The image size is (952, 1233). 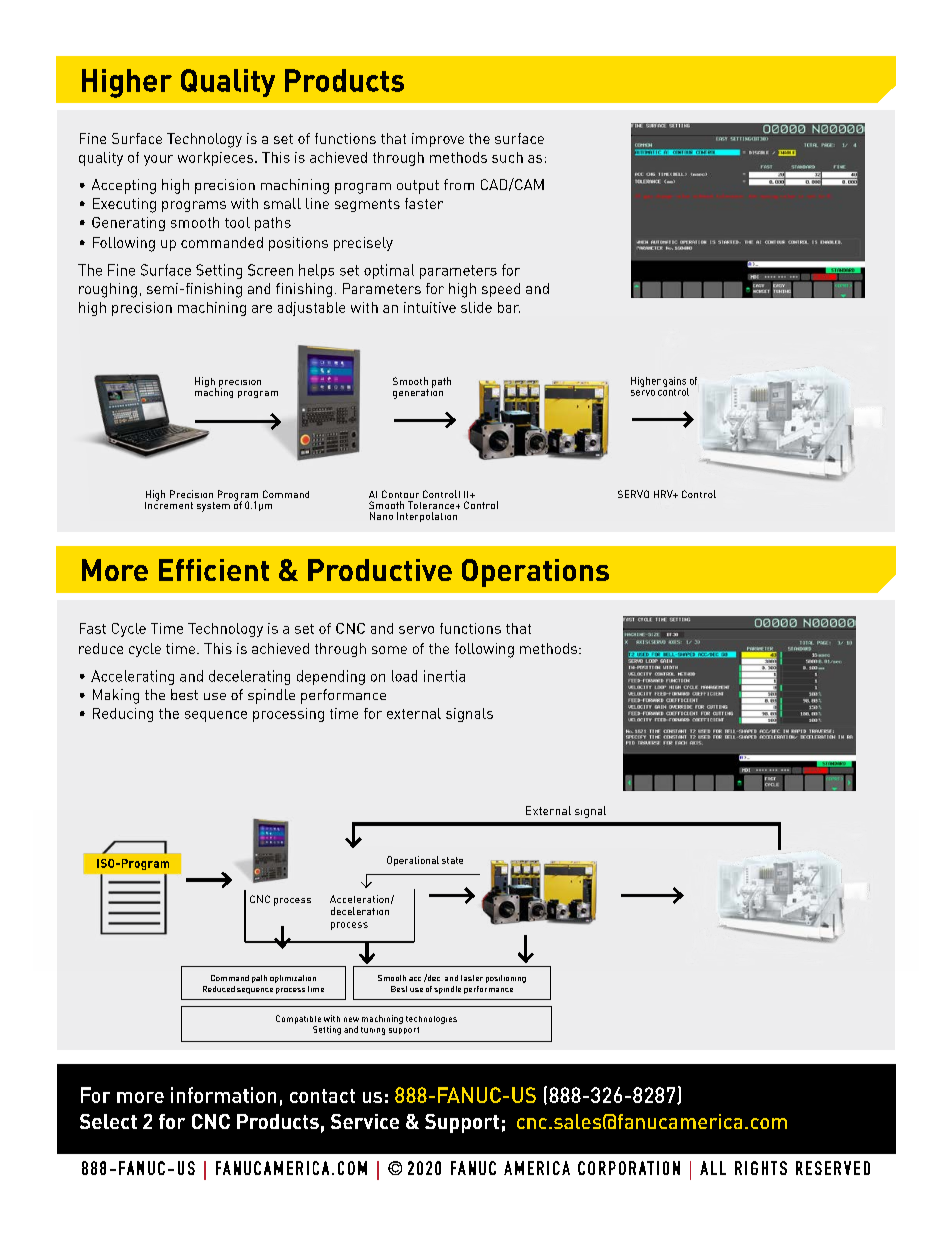 I want to click on your, so click(x=158, y=160).
